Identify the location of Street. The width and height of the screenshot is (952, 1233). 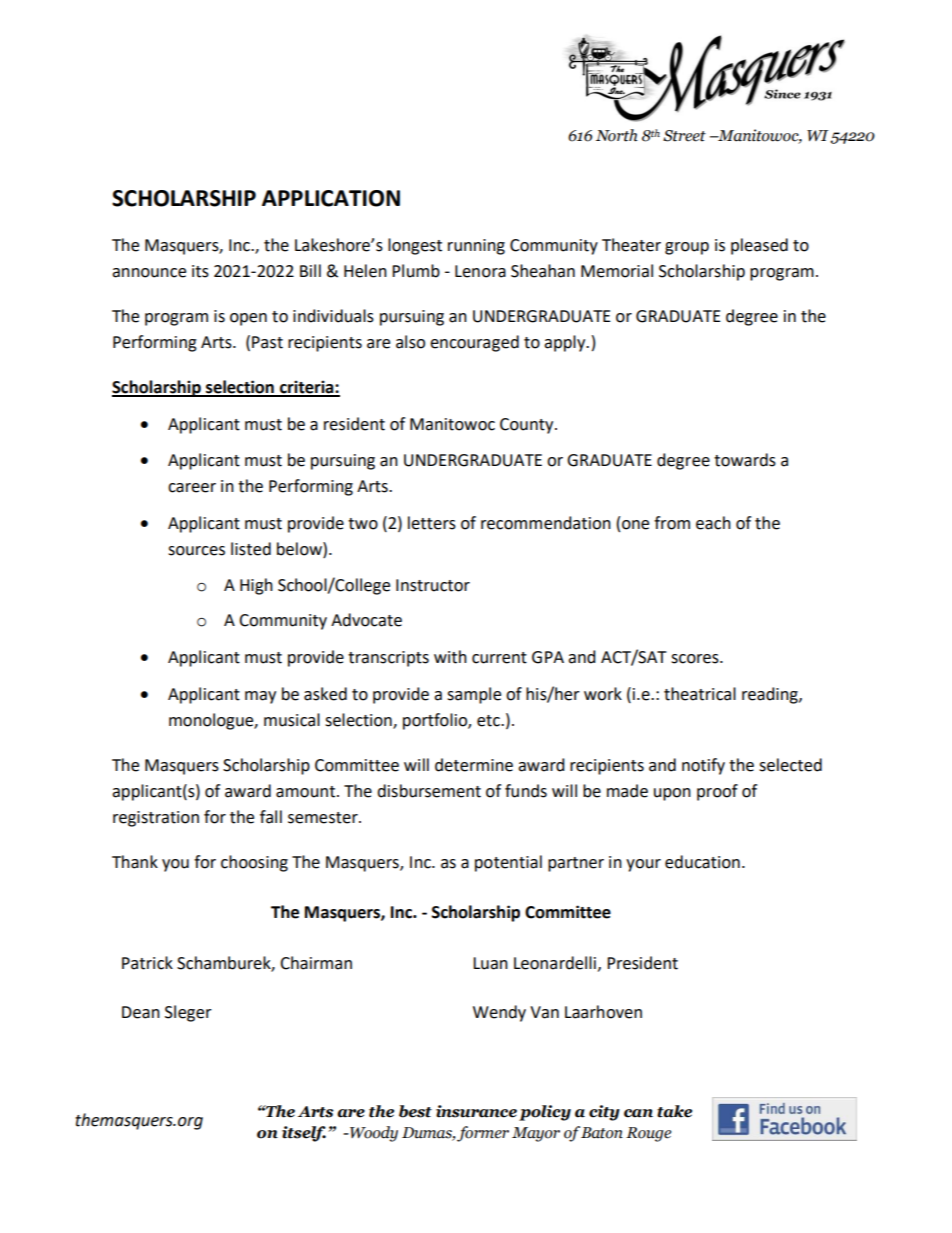
(684, 136).
